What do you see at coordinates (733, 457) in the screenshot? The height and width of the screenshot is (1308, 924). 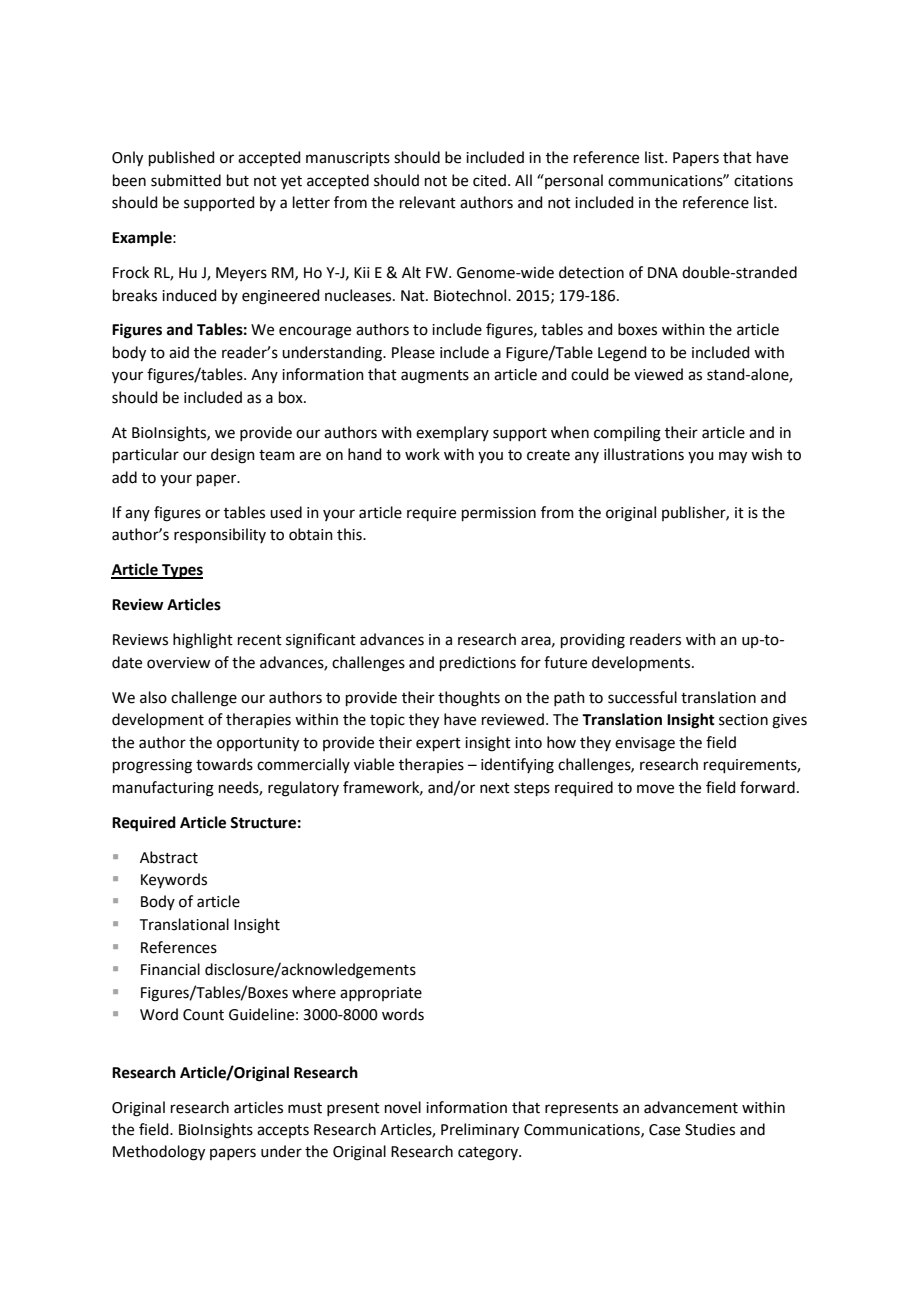 I see `may` at bounding box center [733, 457].
